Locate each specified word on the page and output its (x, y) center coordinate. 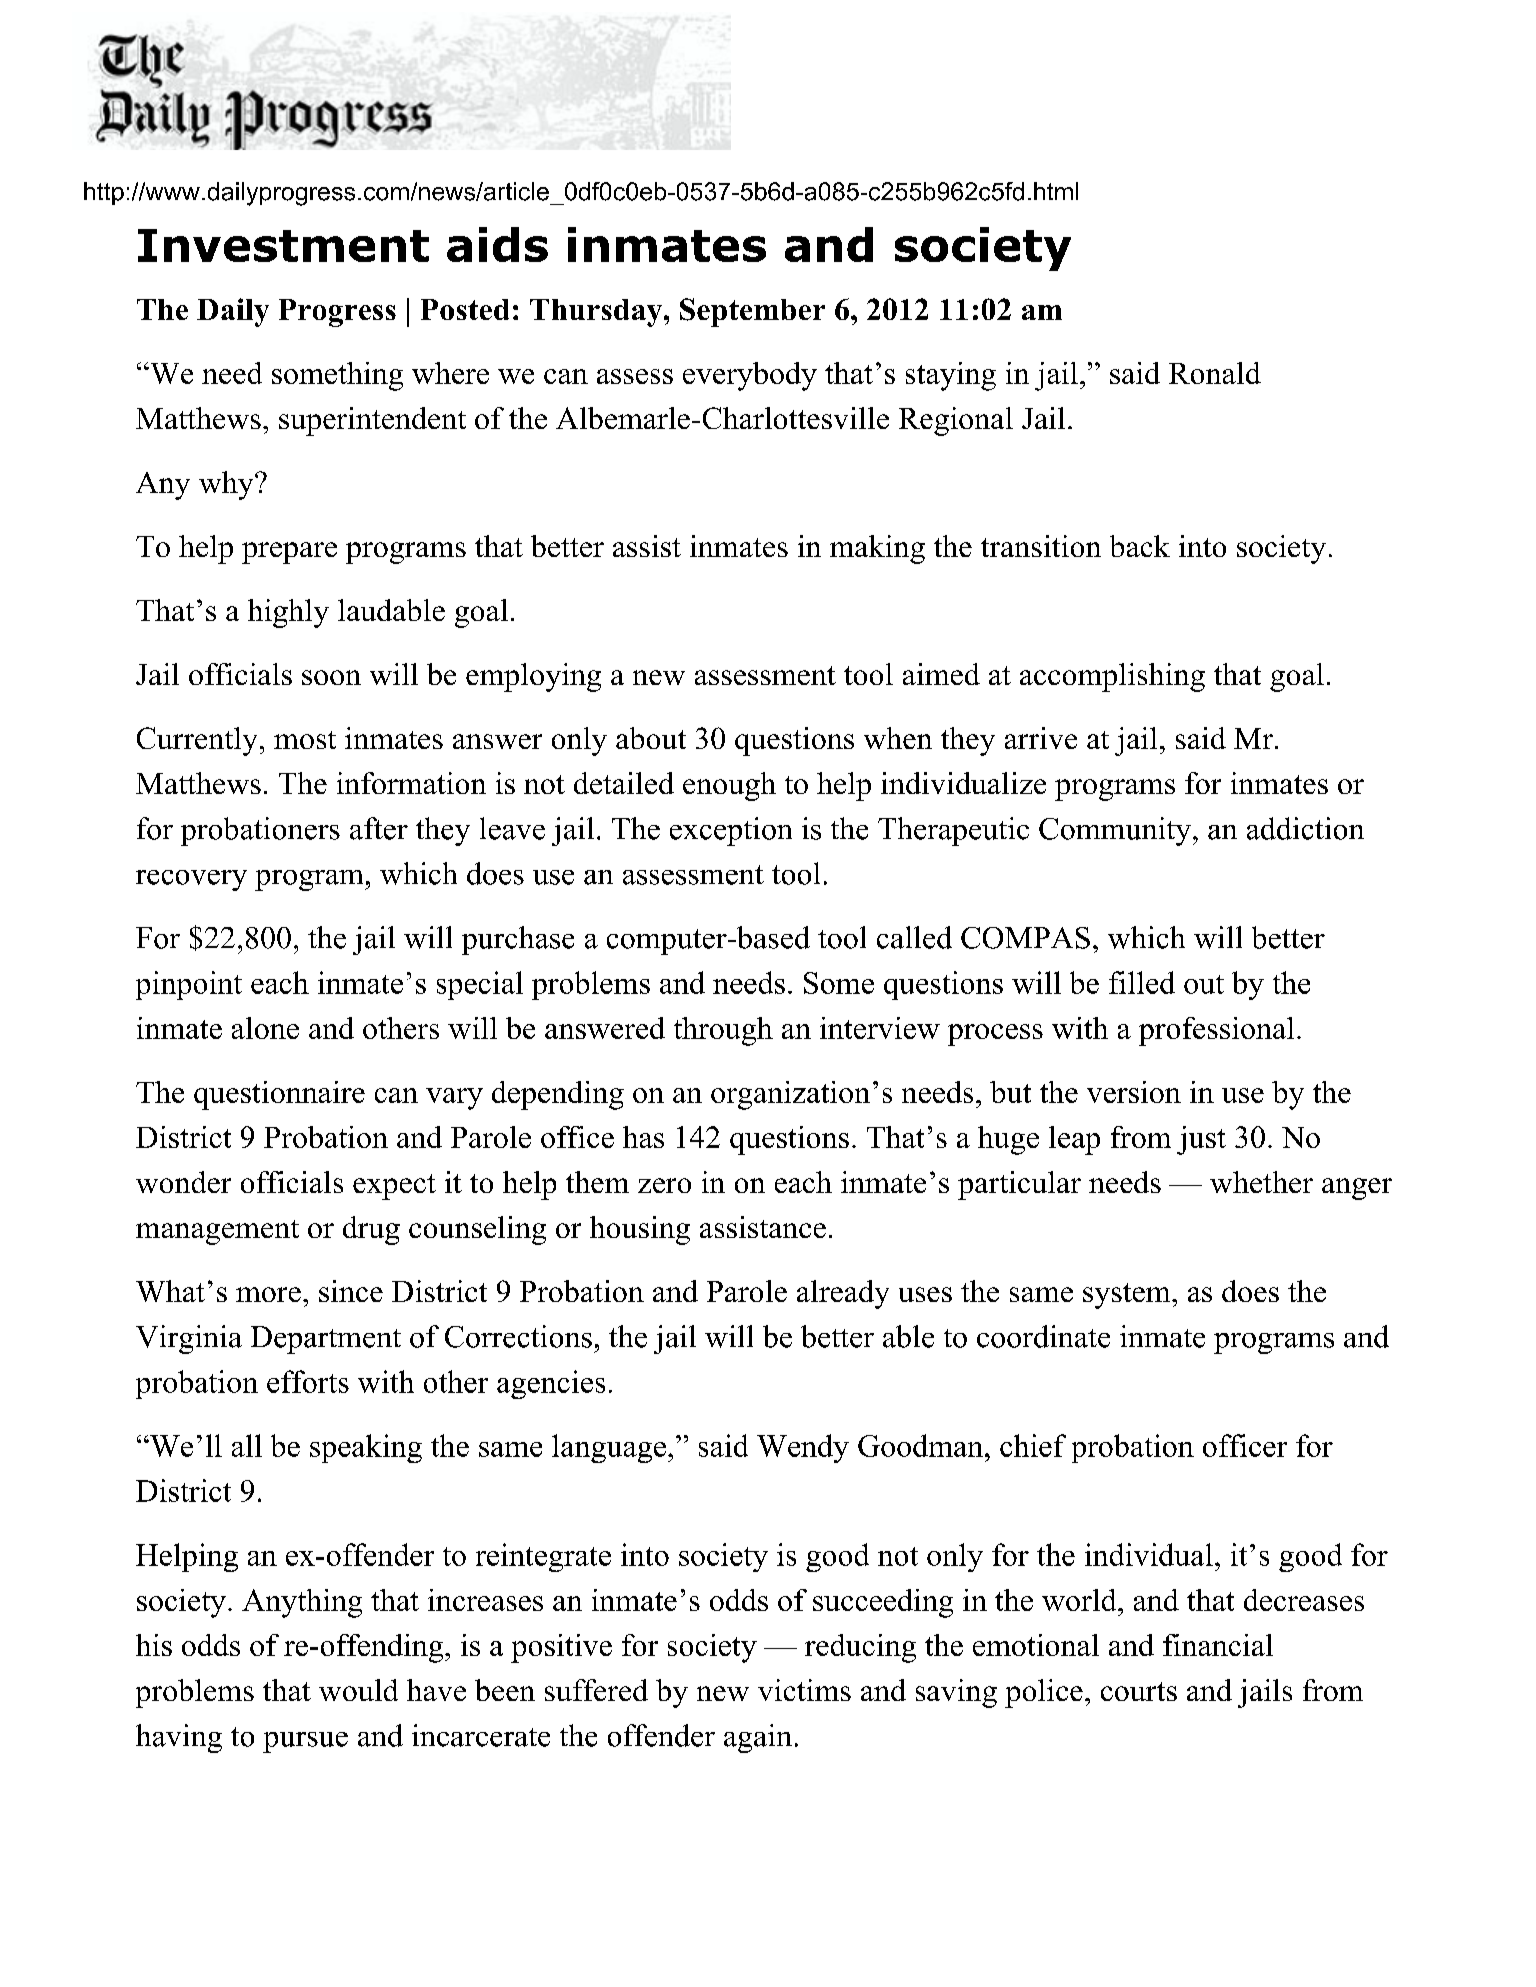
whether (1261, 1182)
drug (371, 1230)
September (752, 312)
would (358, 1690)
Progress (337, 313)
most (305, 740)
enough (729, 786)
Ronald (1215, 373)
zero (664, 1185)
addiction (1305, 828)
